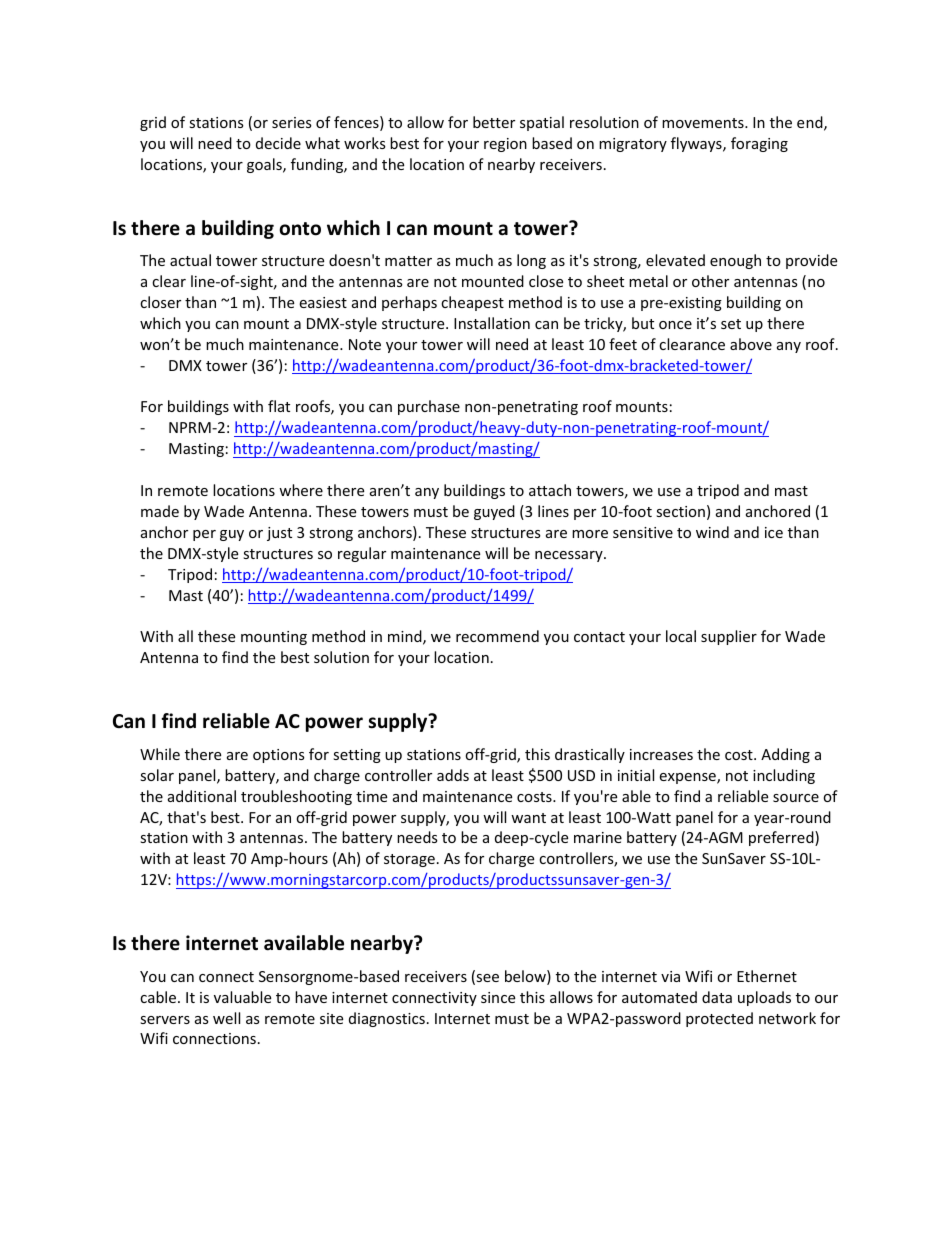 Image resolution: width=952 pixels, height=1233 pixels. I want to click on goals, so click(265, 165).
